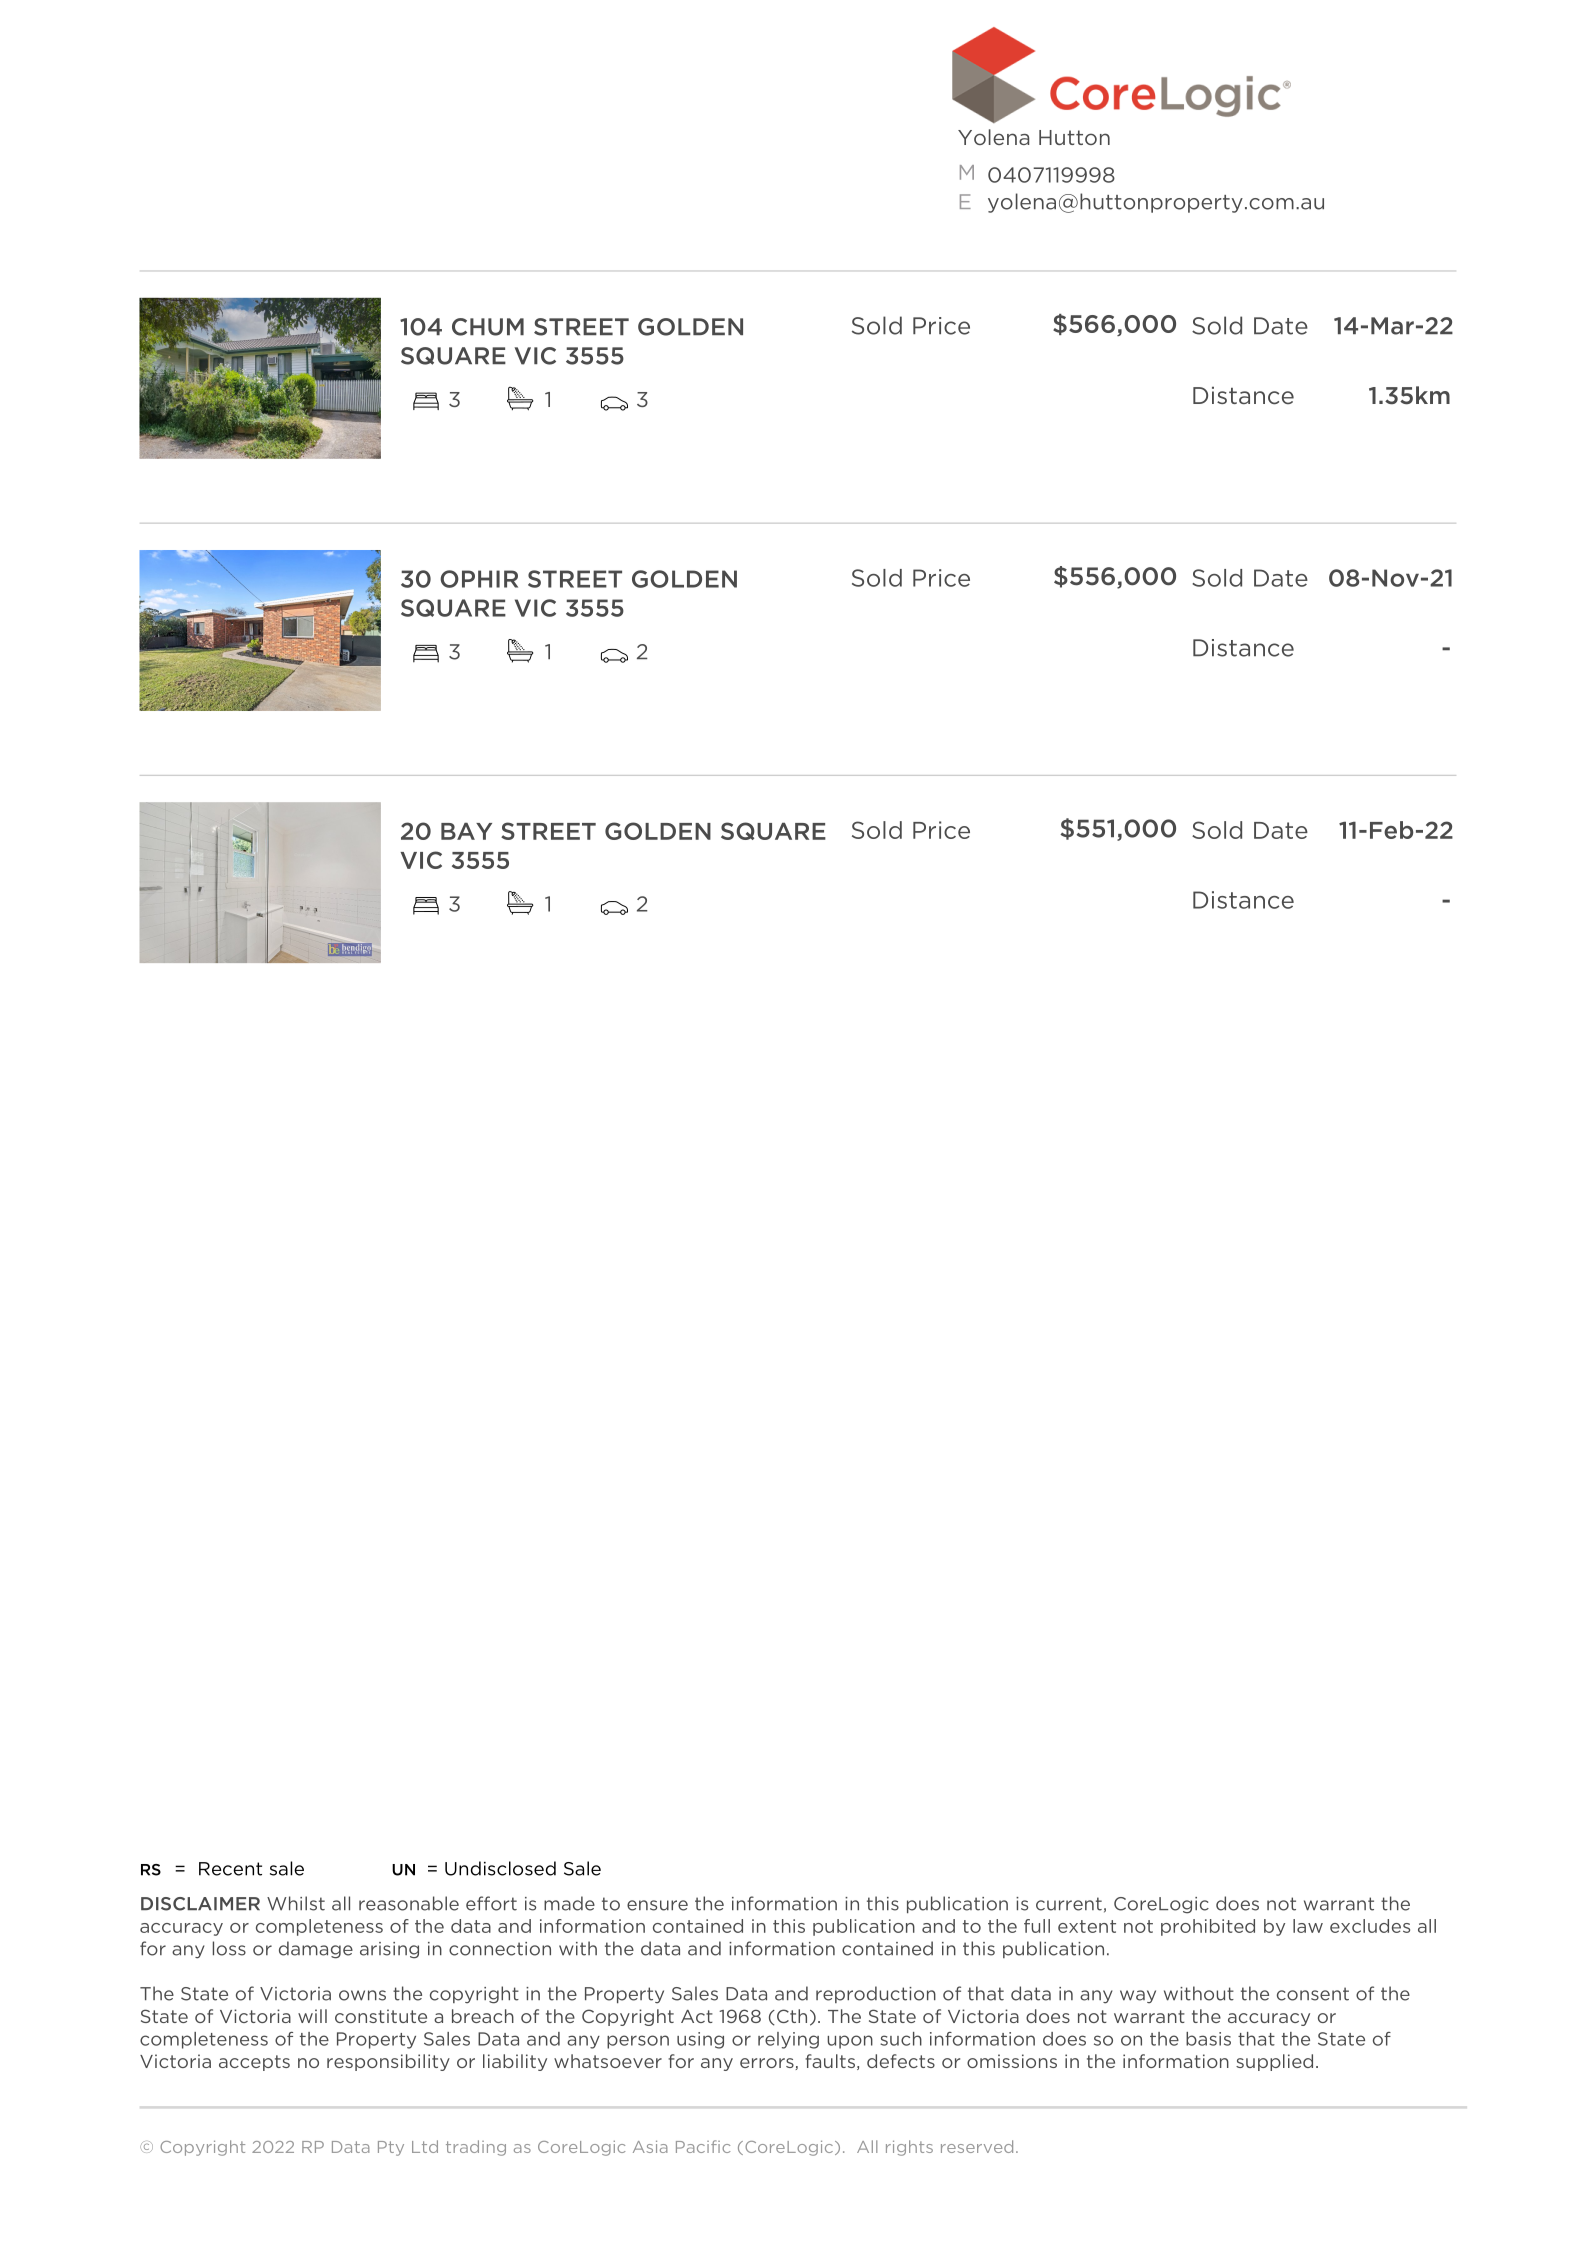  I want to click on Whilst, so click(296, 1903).
